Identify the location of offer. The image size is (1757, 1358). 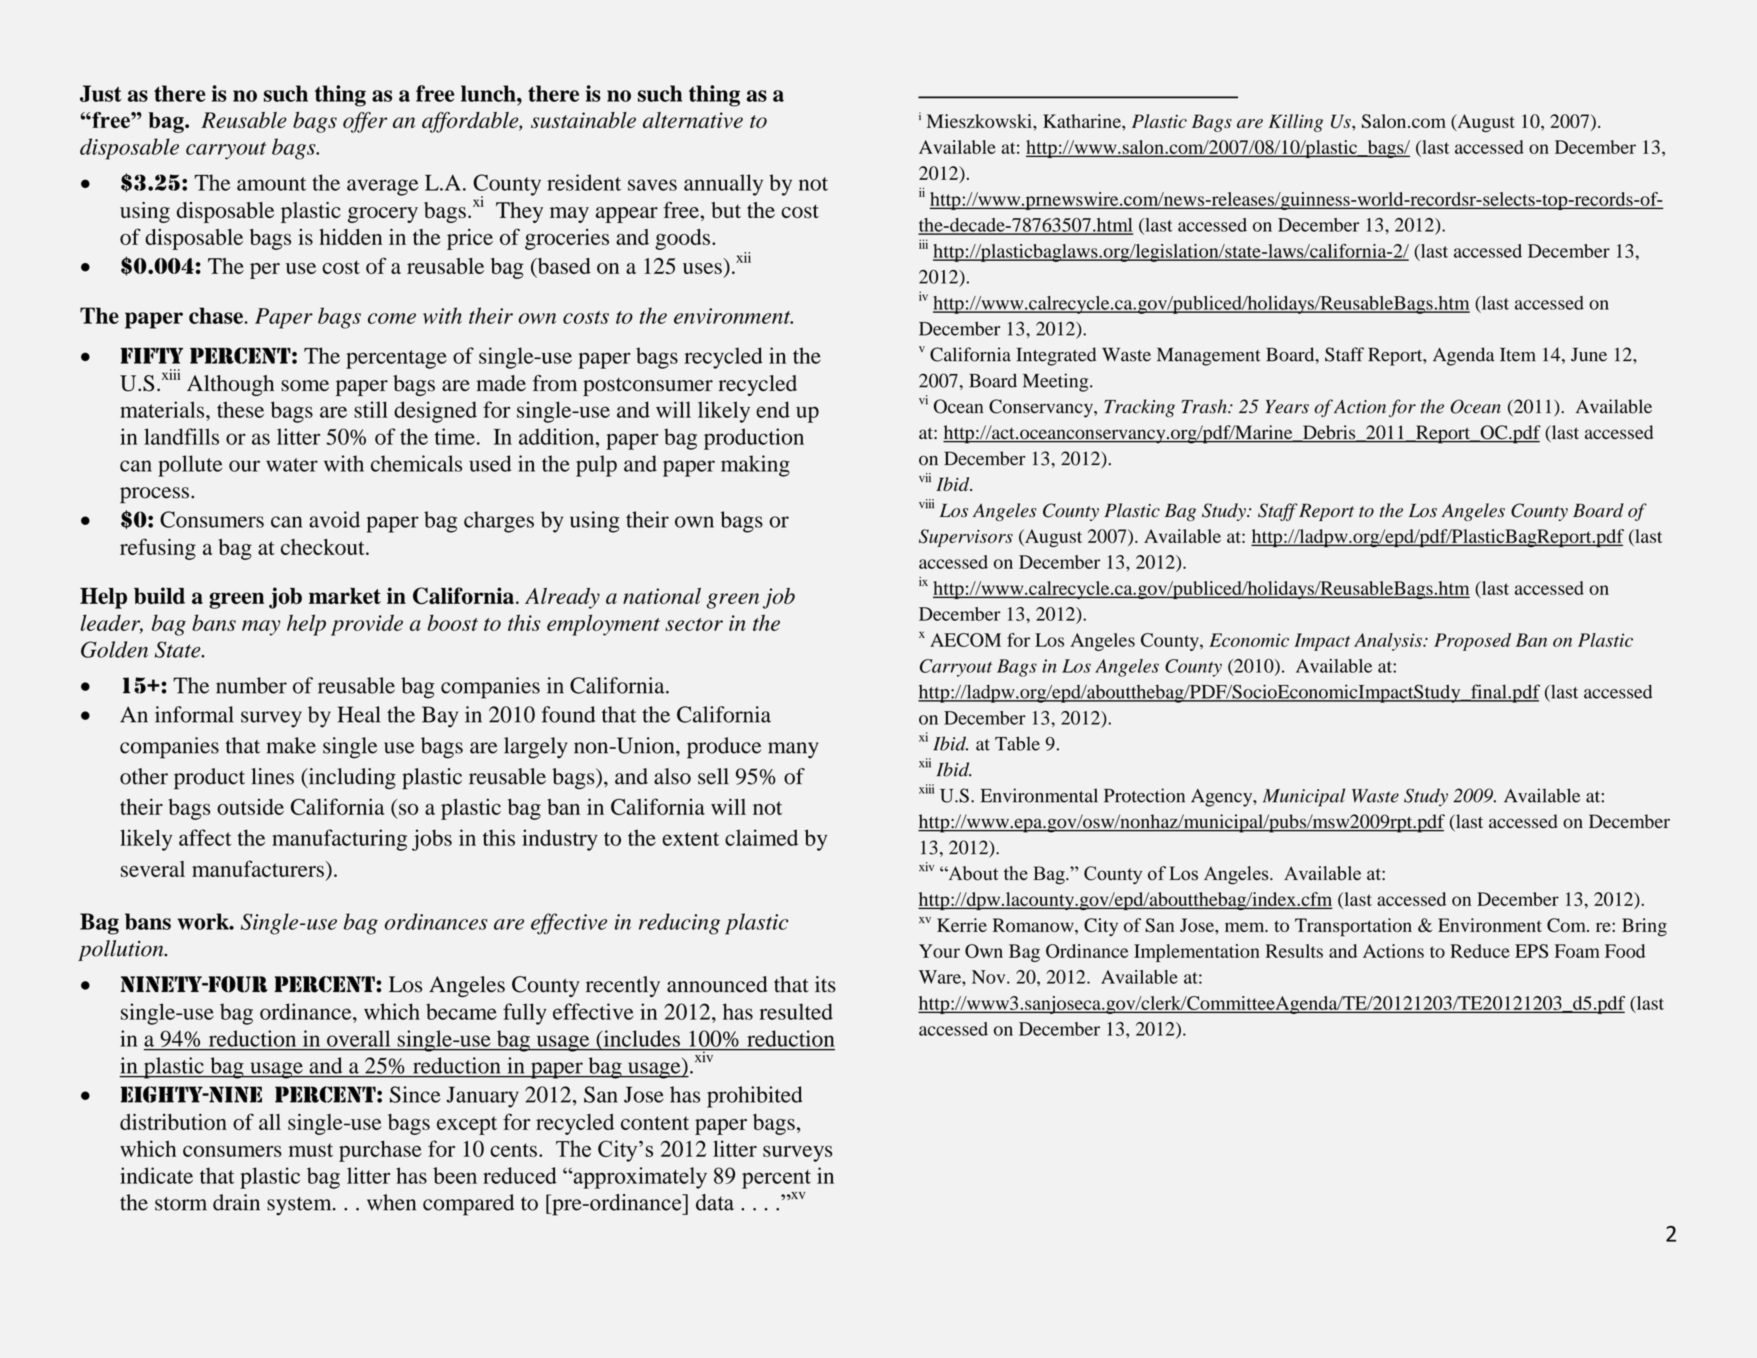
(365, 122).
